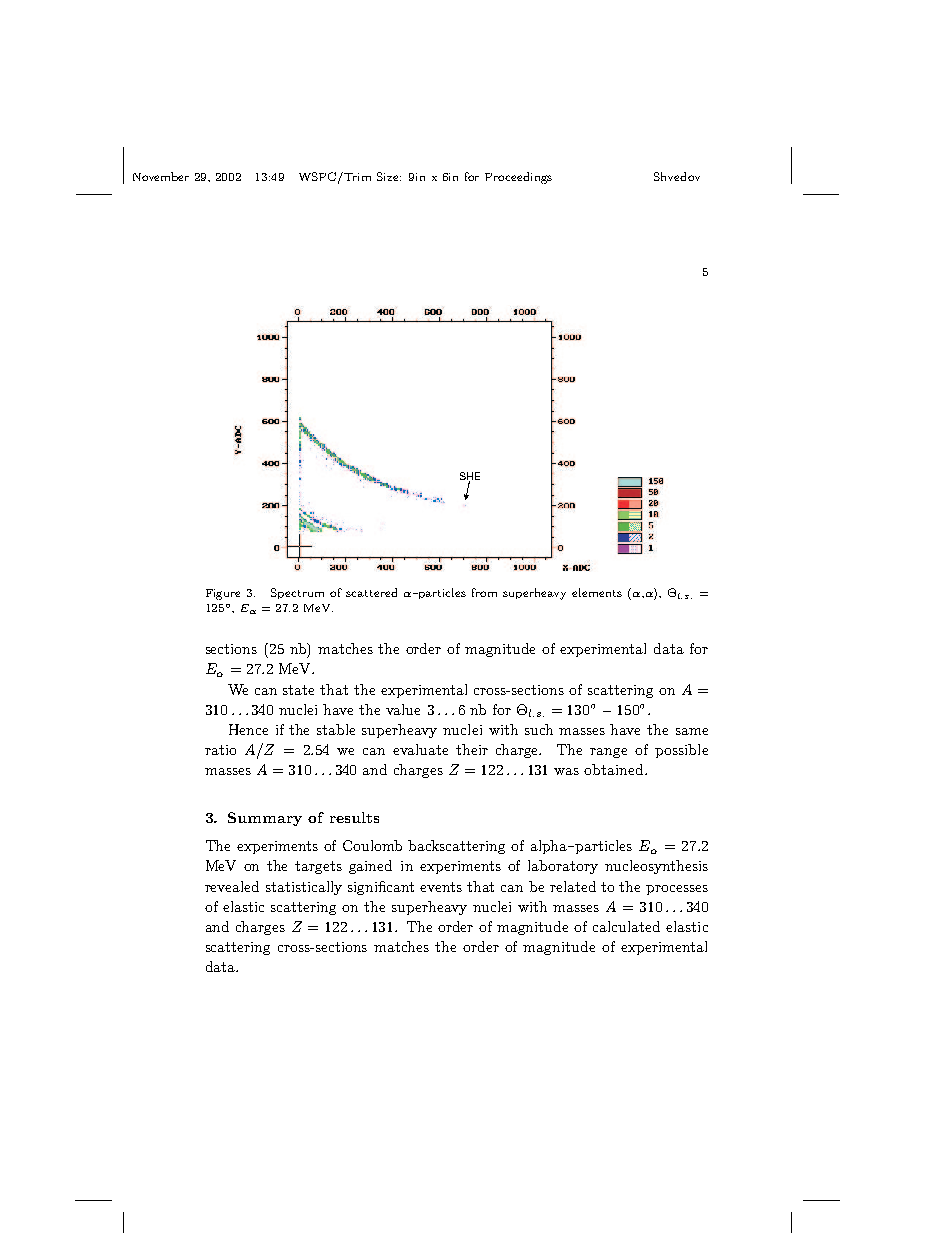  What do you see at coordinates (161, 176) in the document?
I see `November` at bounding box center [161, 176].
